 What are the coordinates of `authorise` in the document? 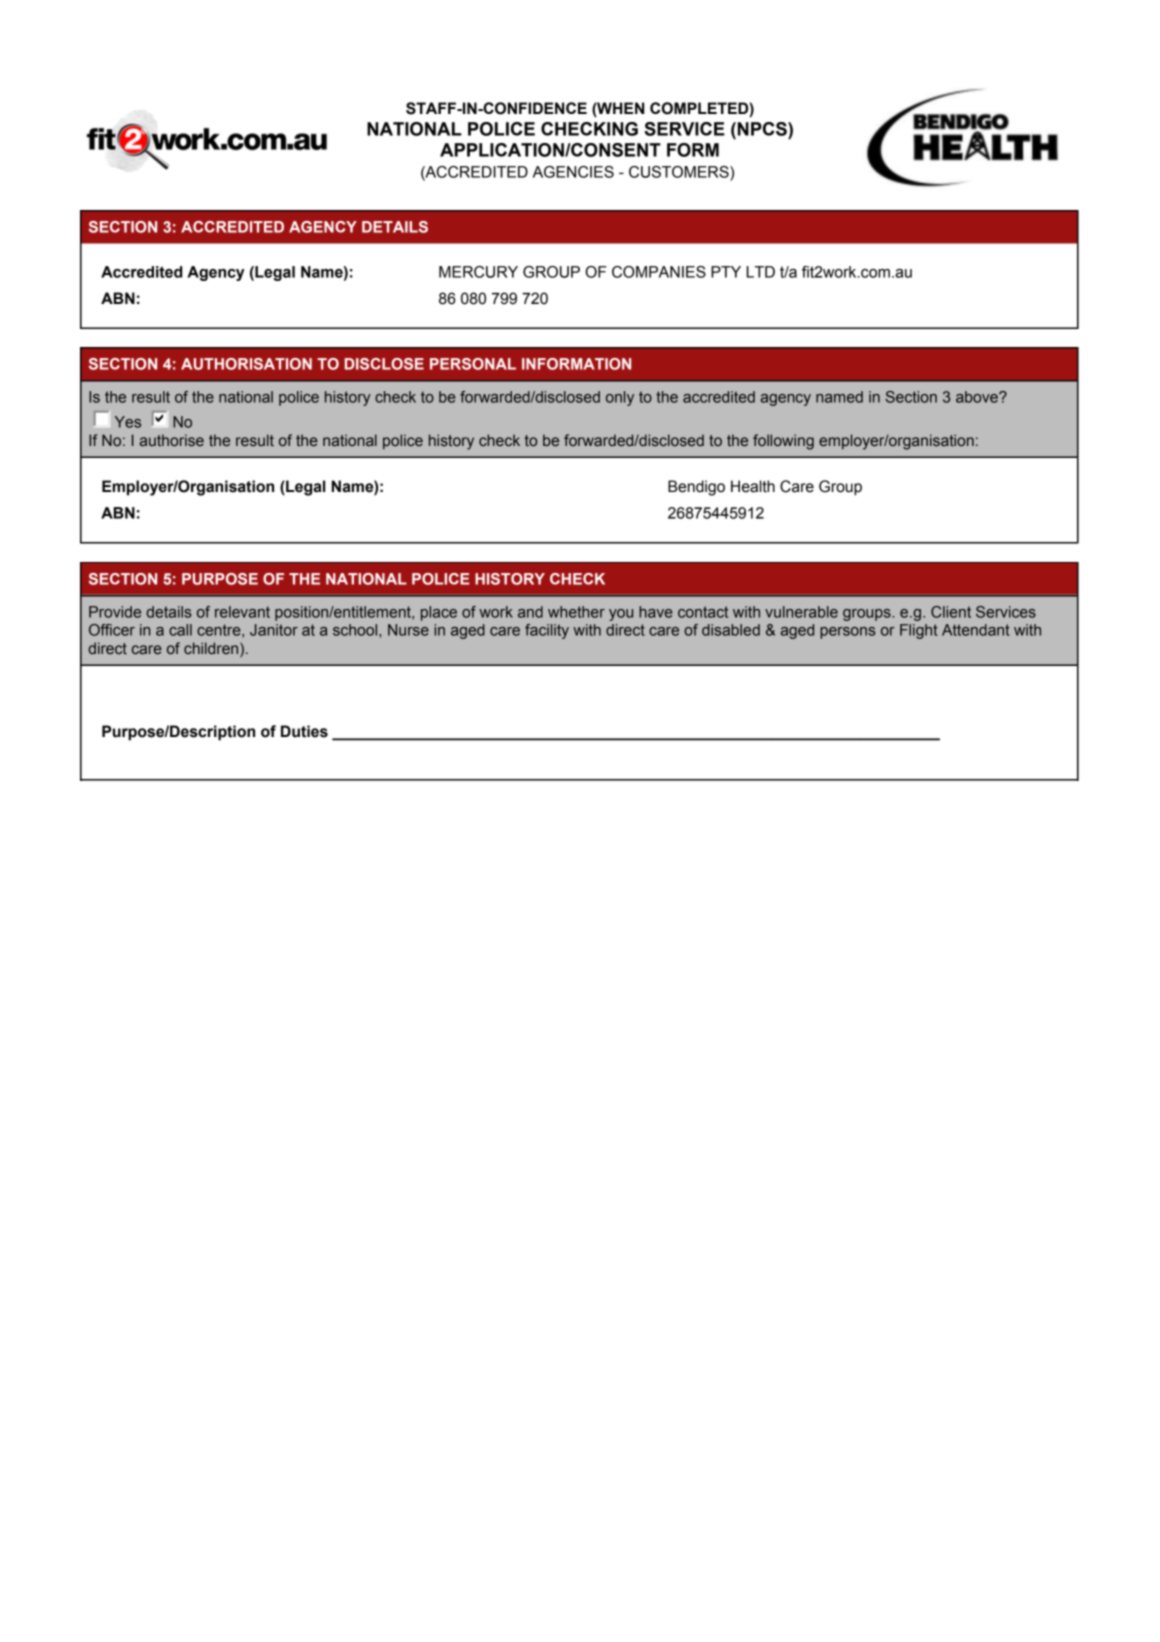 It's located at (172, 440).
